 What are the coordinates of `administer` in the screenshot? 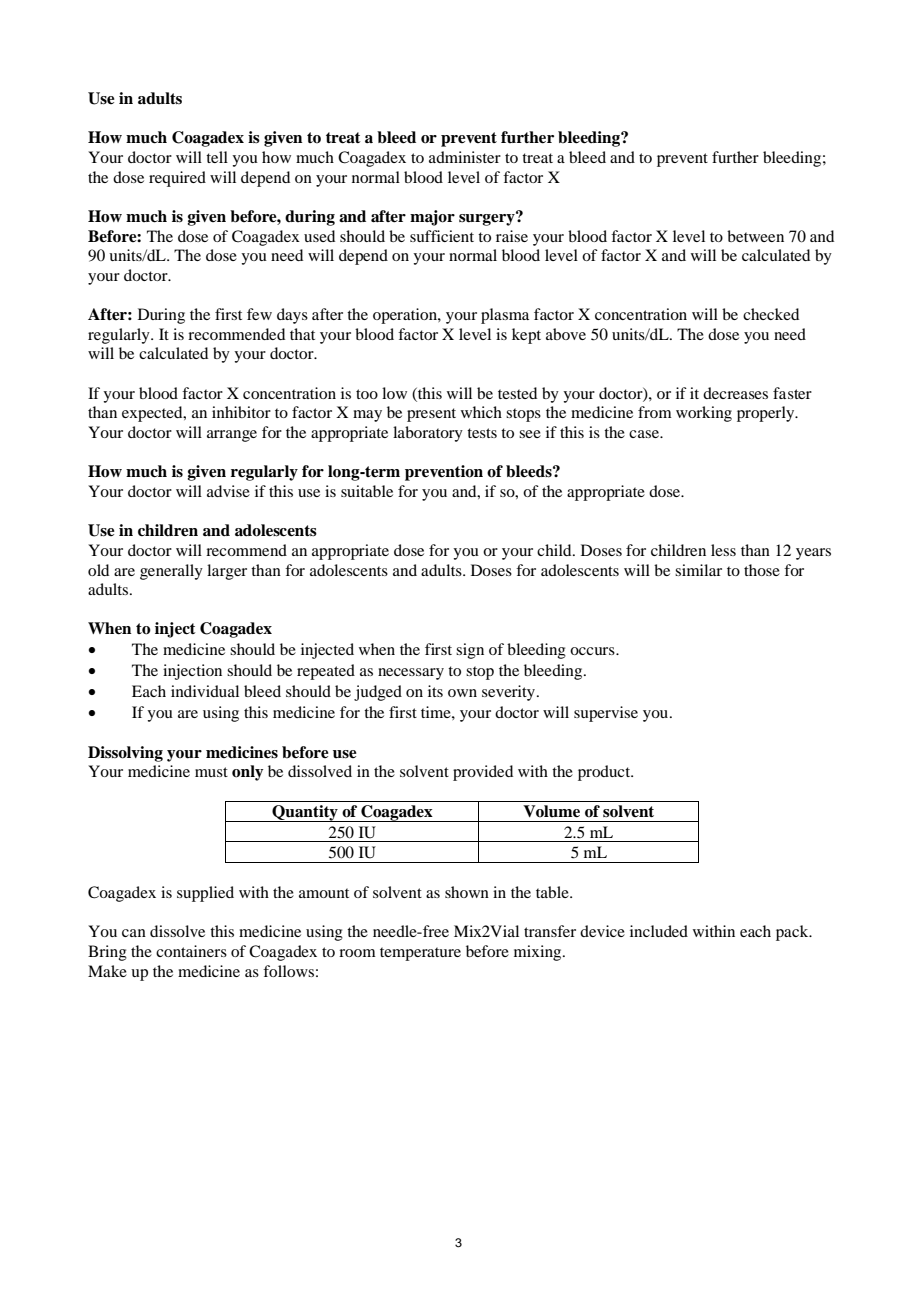 It's located at (465, 157).
